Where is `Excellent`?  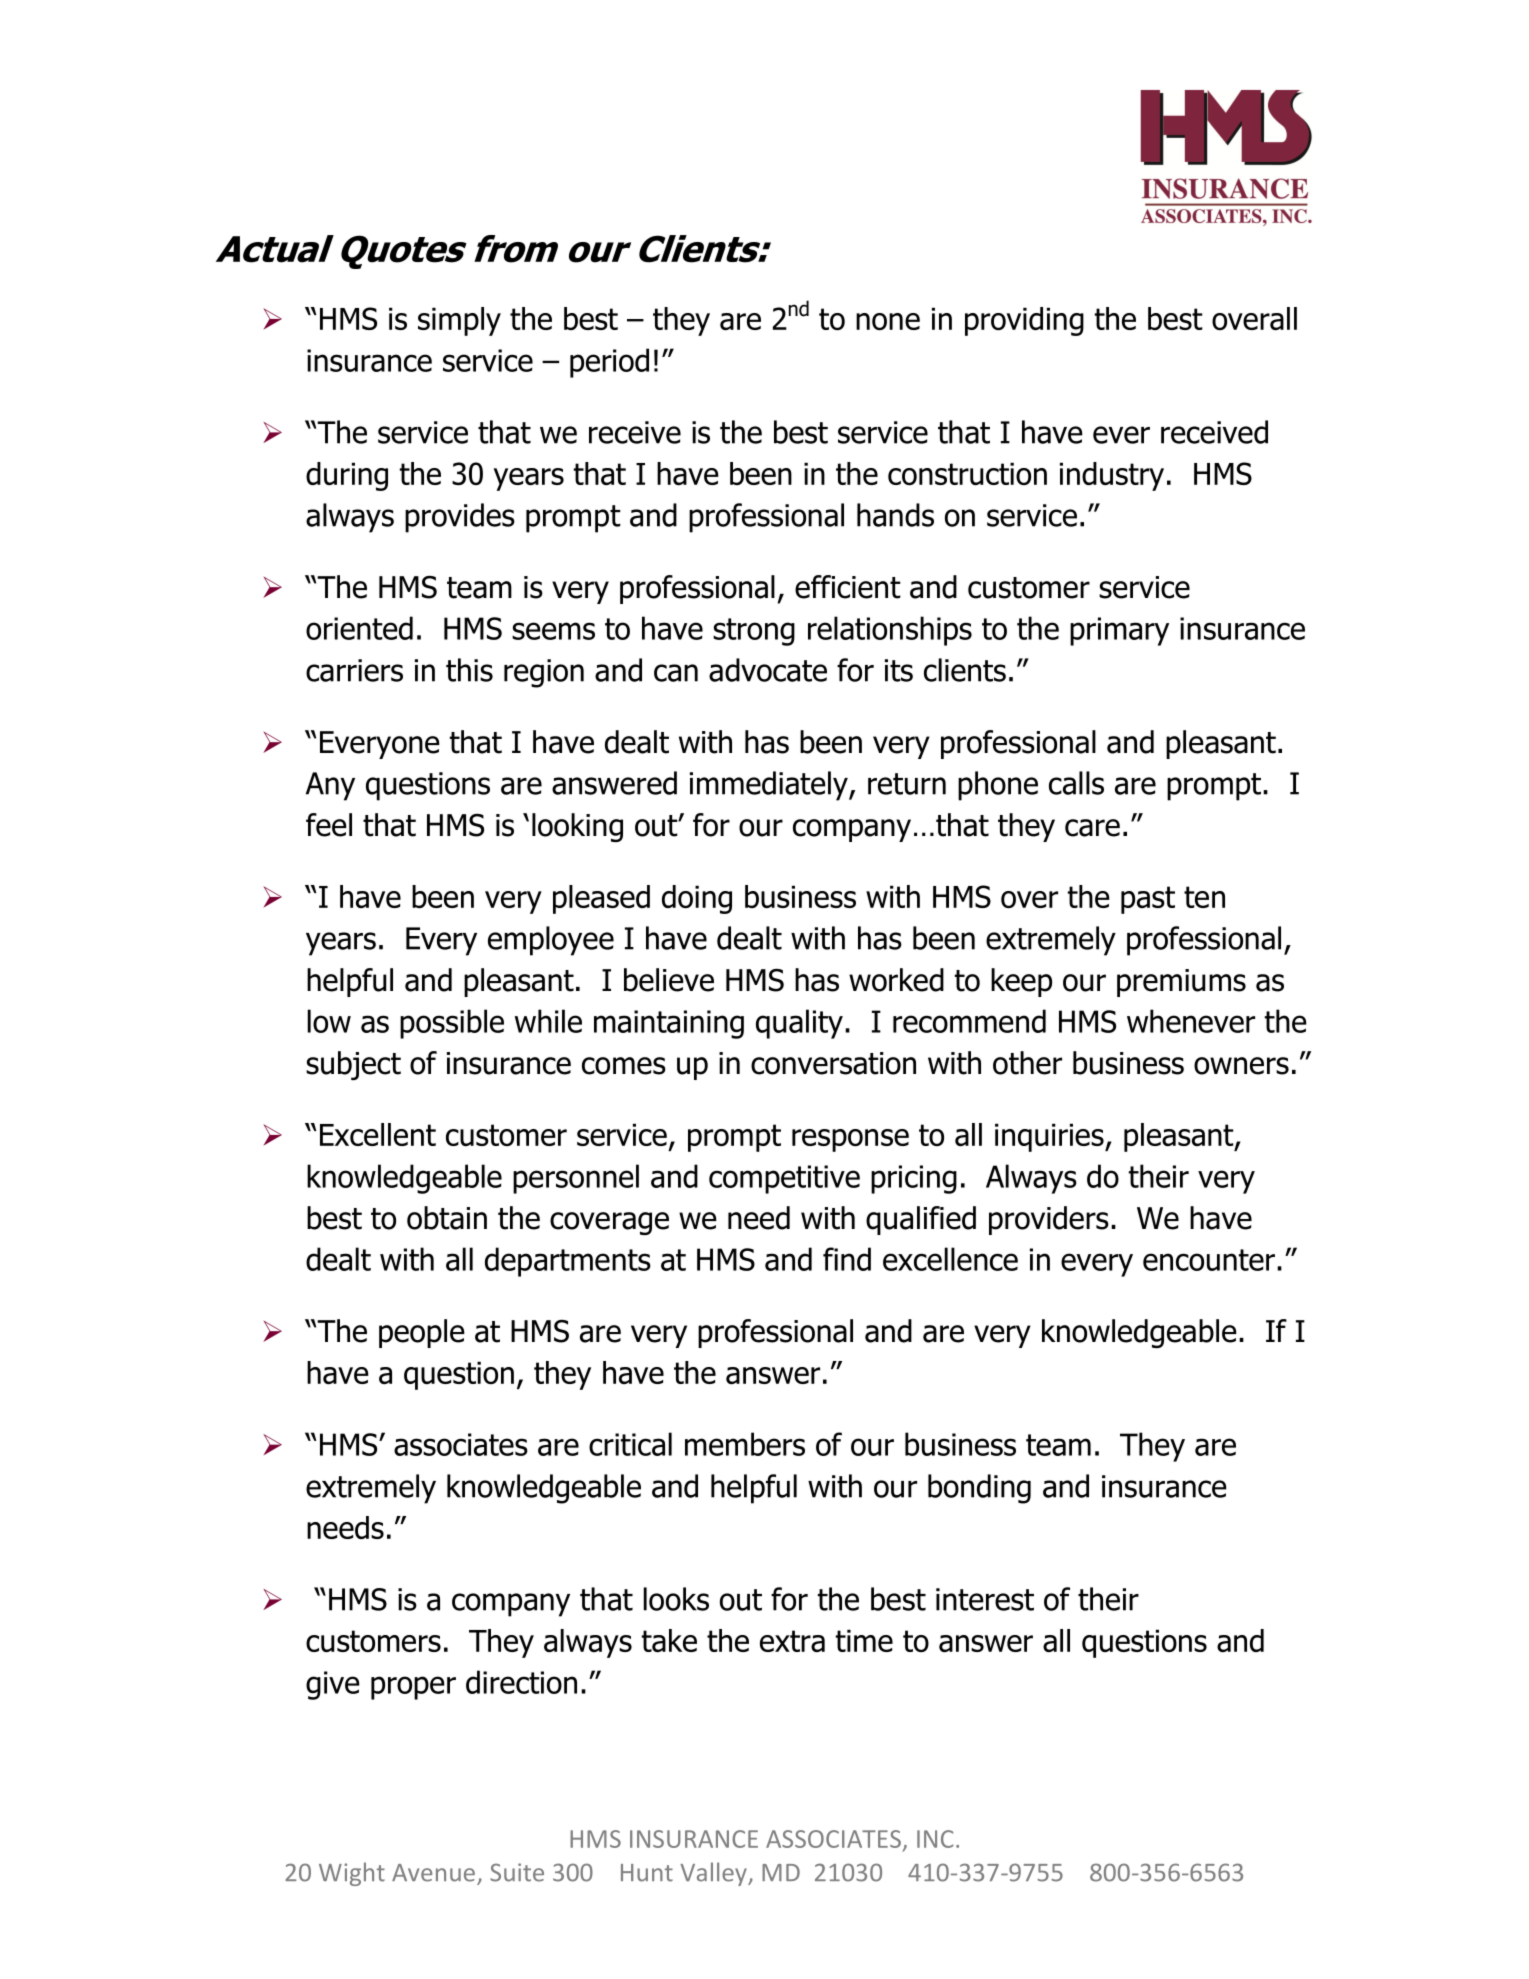
Excellent is located at coordinates (378, 1134).
